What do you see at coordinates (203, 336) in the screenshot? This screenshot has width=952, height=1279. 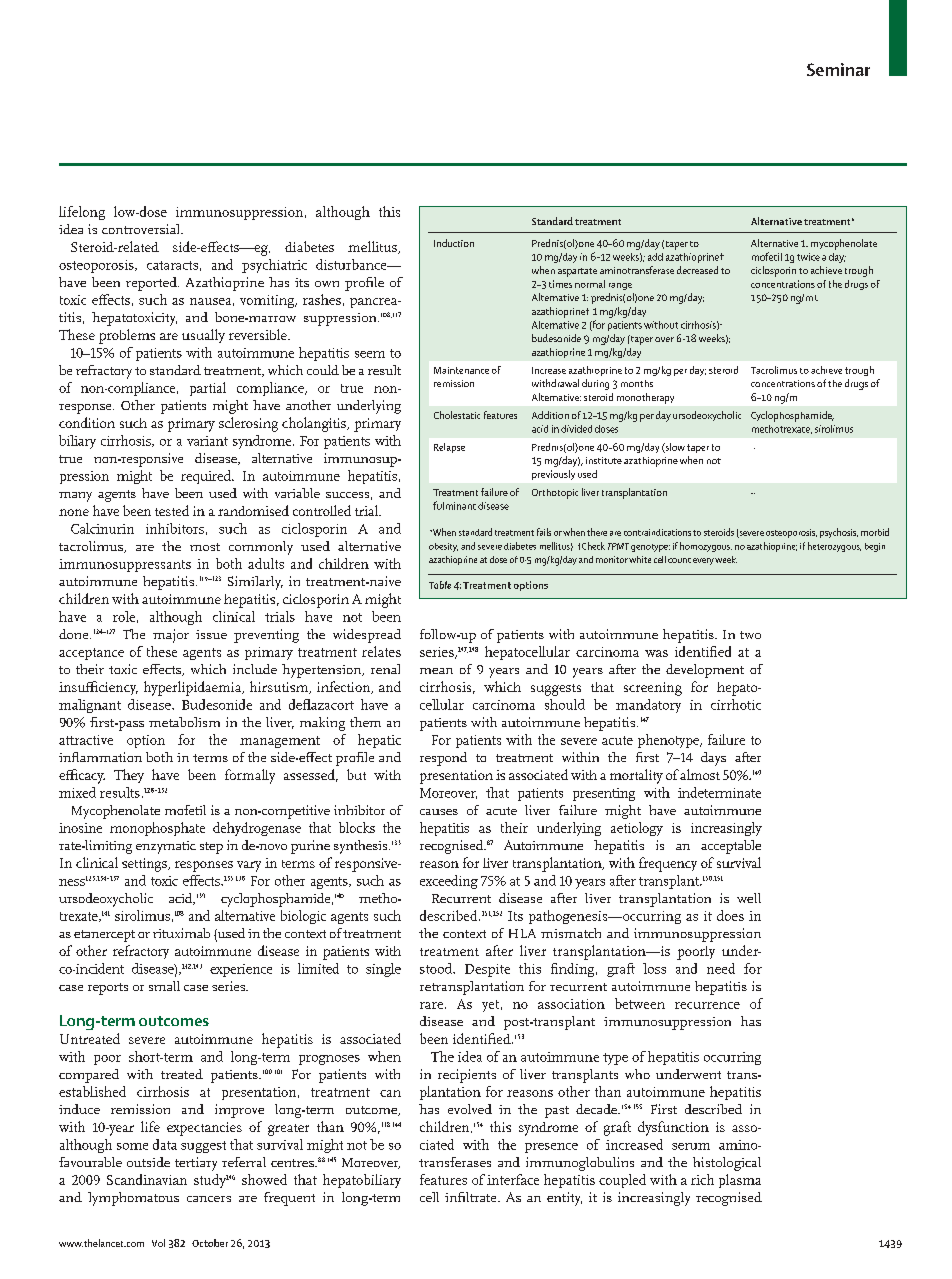 I see `usually` at bounding box center [203, 336].
